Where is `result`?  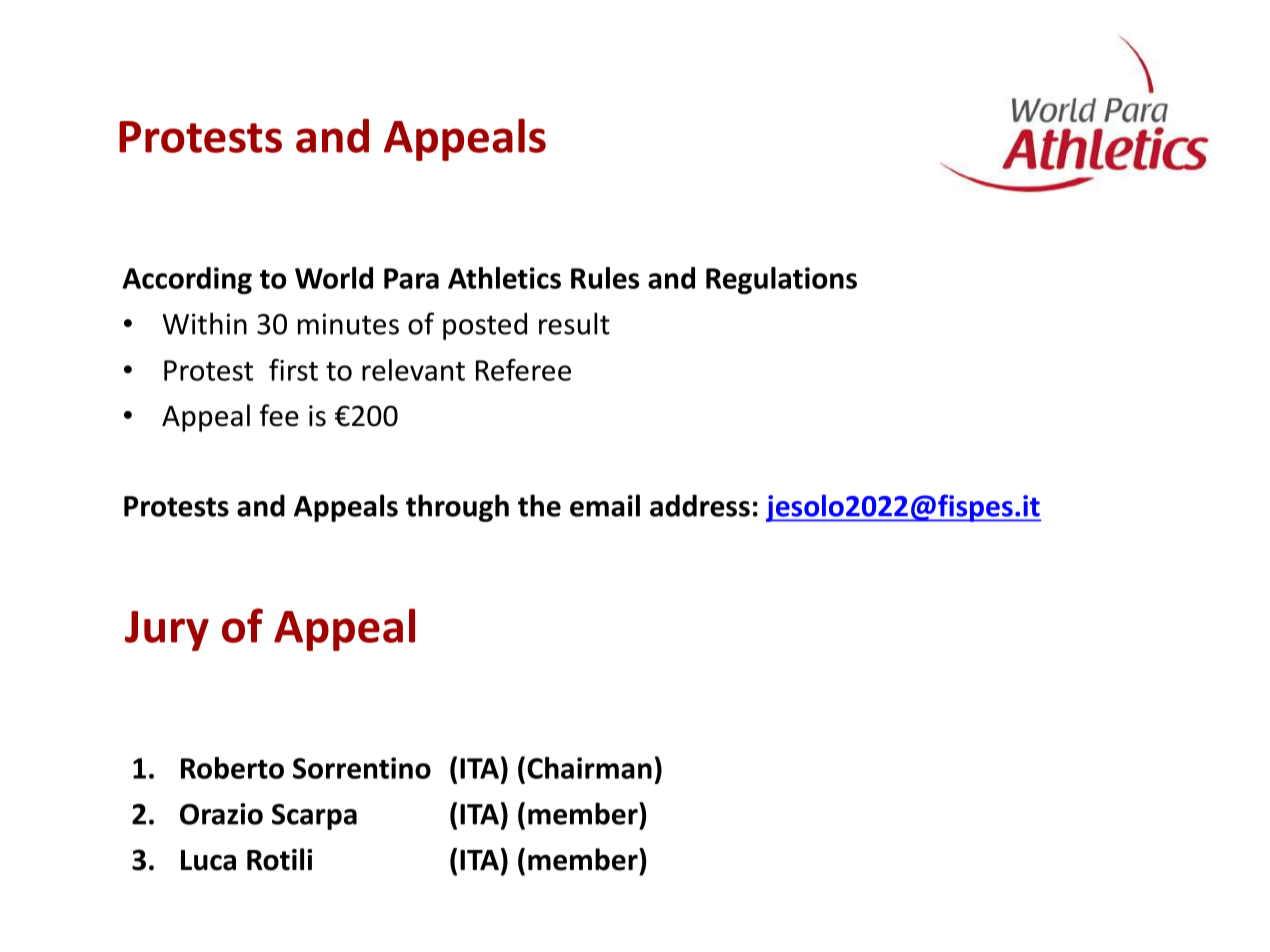 result is located at coordinates (574, 323).
